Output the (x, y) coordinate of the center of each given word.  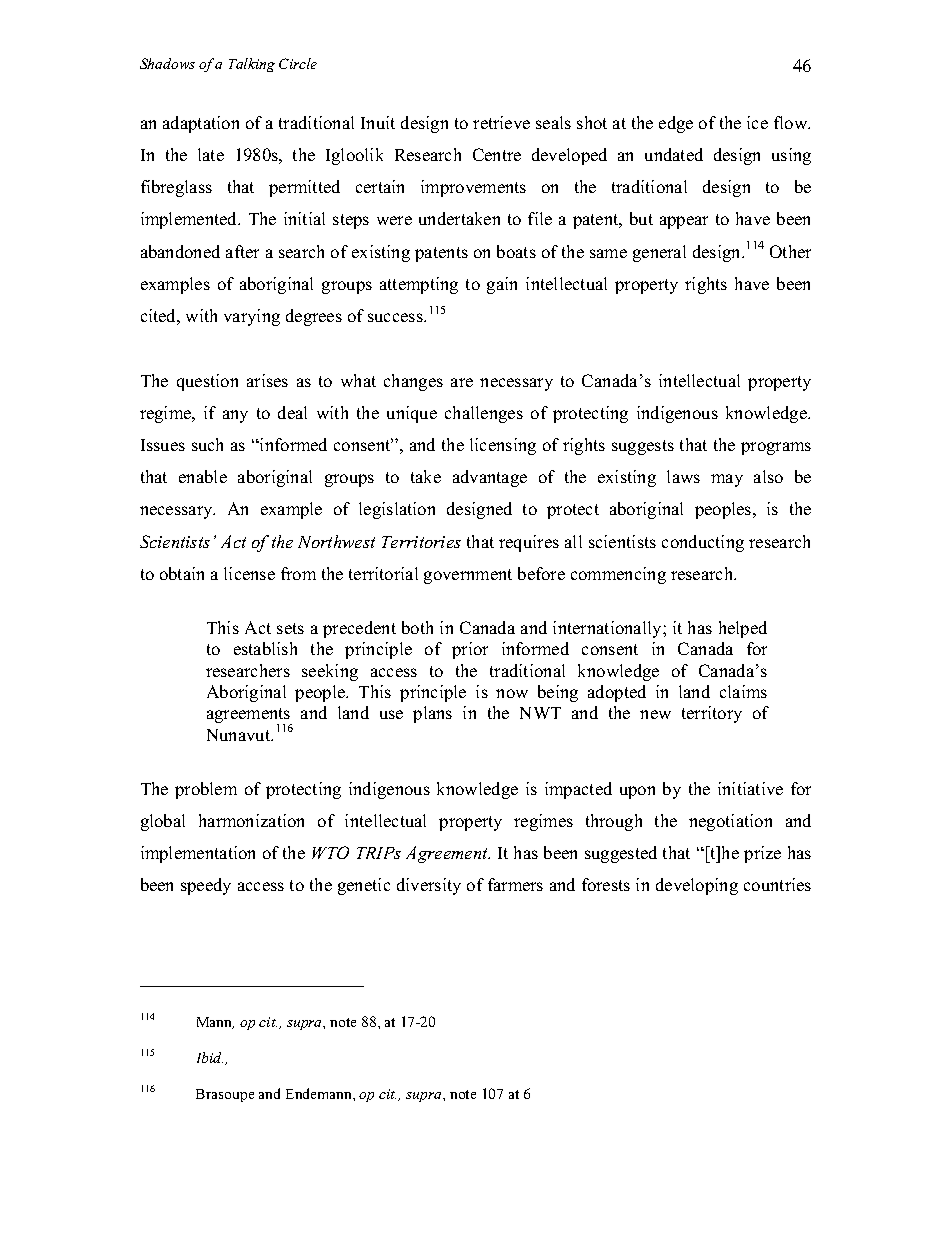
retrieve (501, 122)
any (235, 416)
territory (712, 714)
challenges (484, 414)
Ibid (210, 1057)
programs (776, 448)
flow (792, 122)
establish (265, 648)
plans (432, 714)
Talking (252, 65)
